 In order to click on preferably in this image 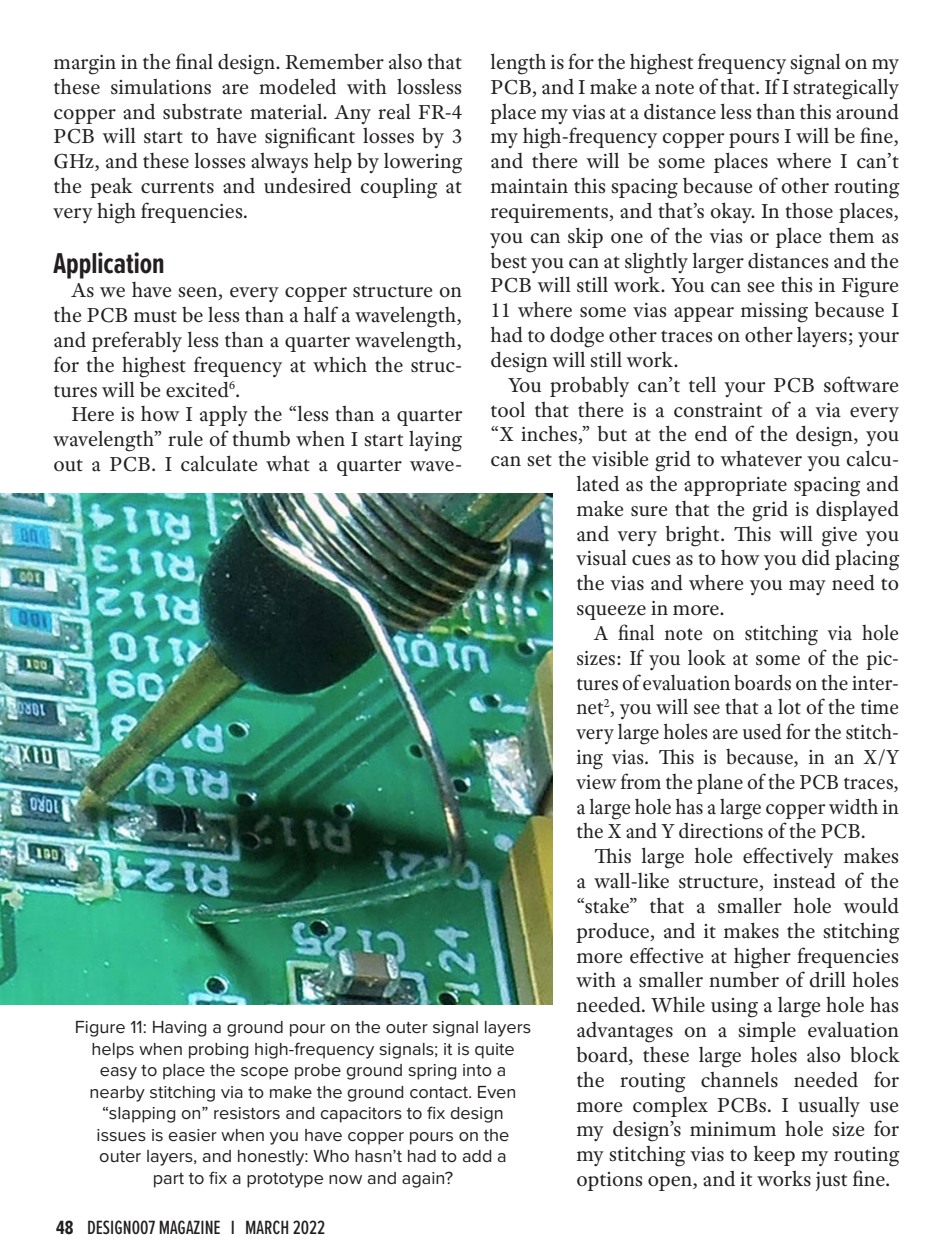, I will do `click(137, 341)`.
